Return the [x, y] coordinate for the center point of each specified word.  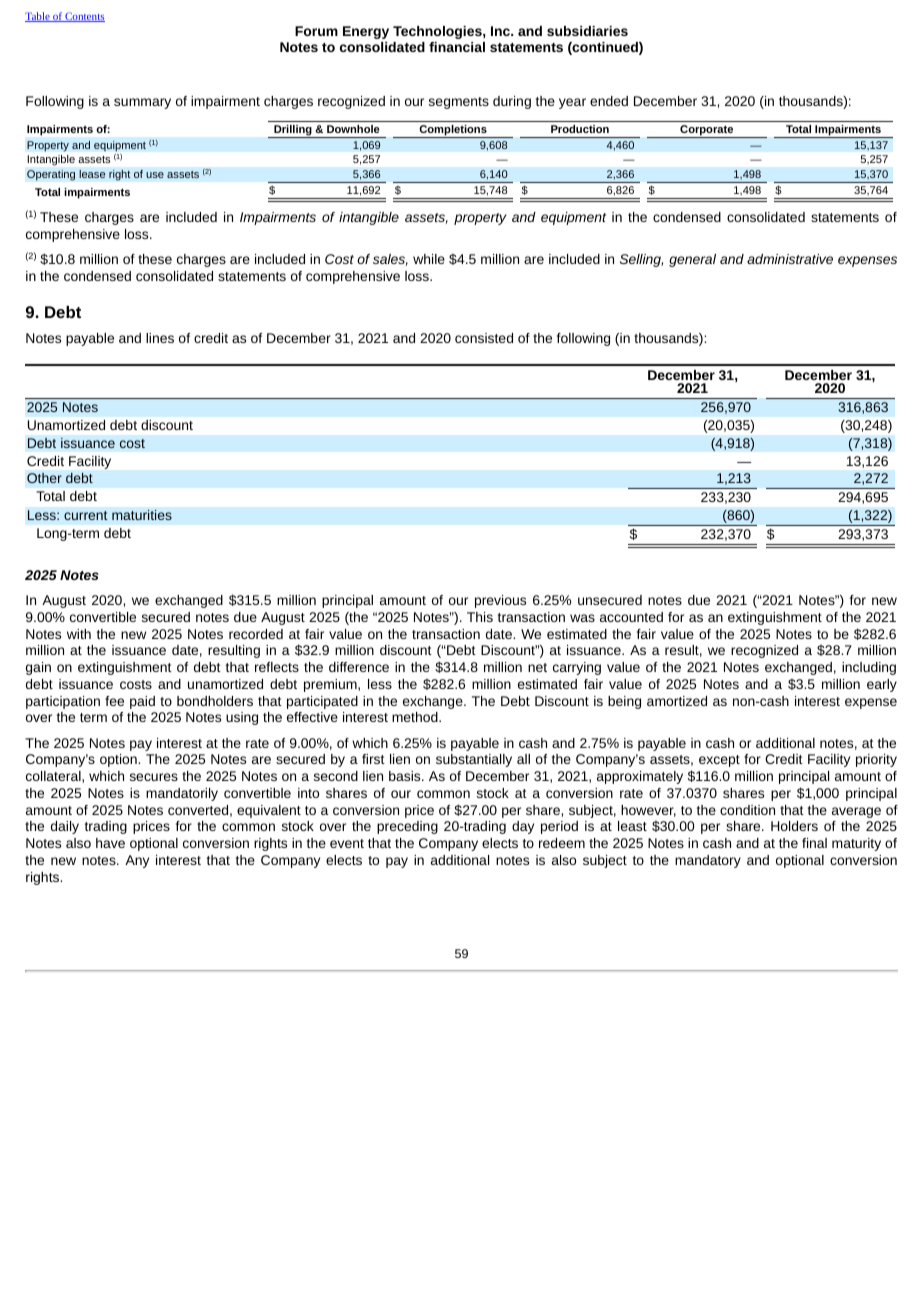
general [692, 260]
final [814, 843]
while [429, 259]
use [155, 175]
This [480, 617]
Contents [84, 17]
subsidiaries [587, 31]
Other [44, 478]
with [79, 634]
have [110, 843]
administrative [790, 259]
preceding [407, 827]
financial [457, 47]
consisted [484, 338]
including [869, 668]
